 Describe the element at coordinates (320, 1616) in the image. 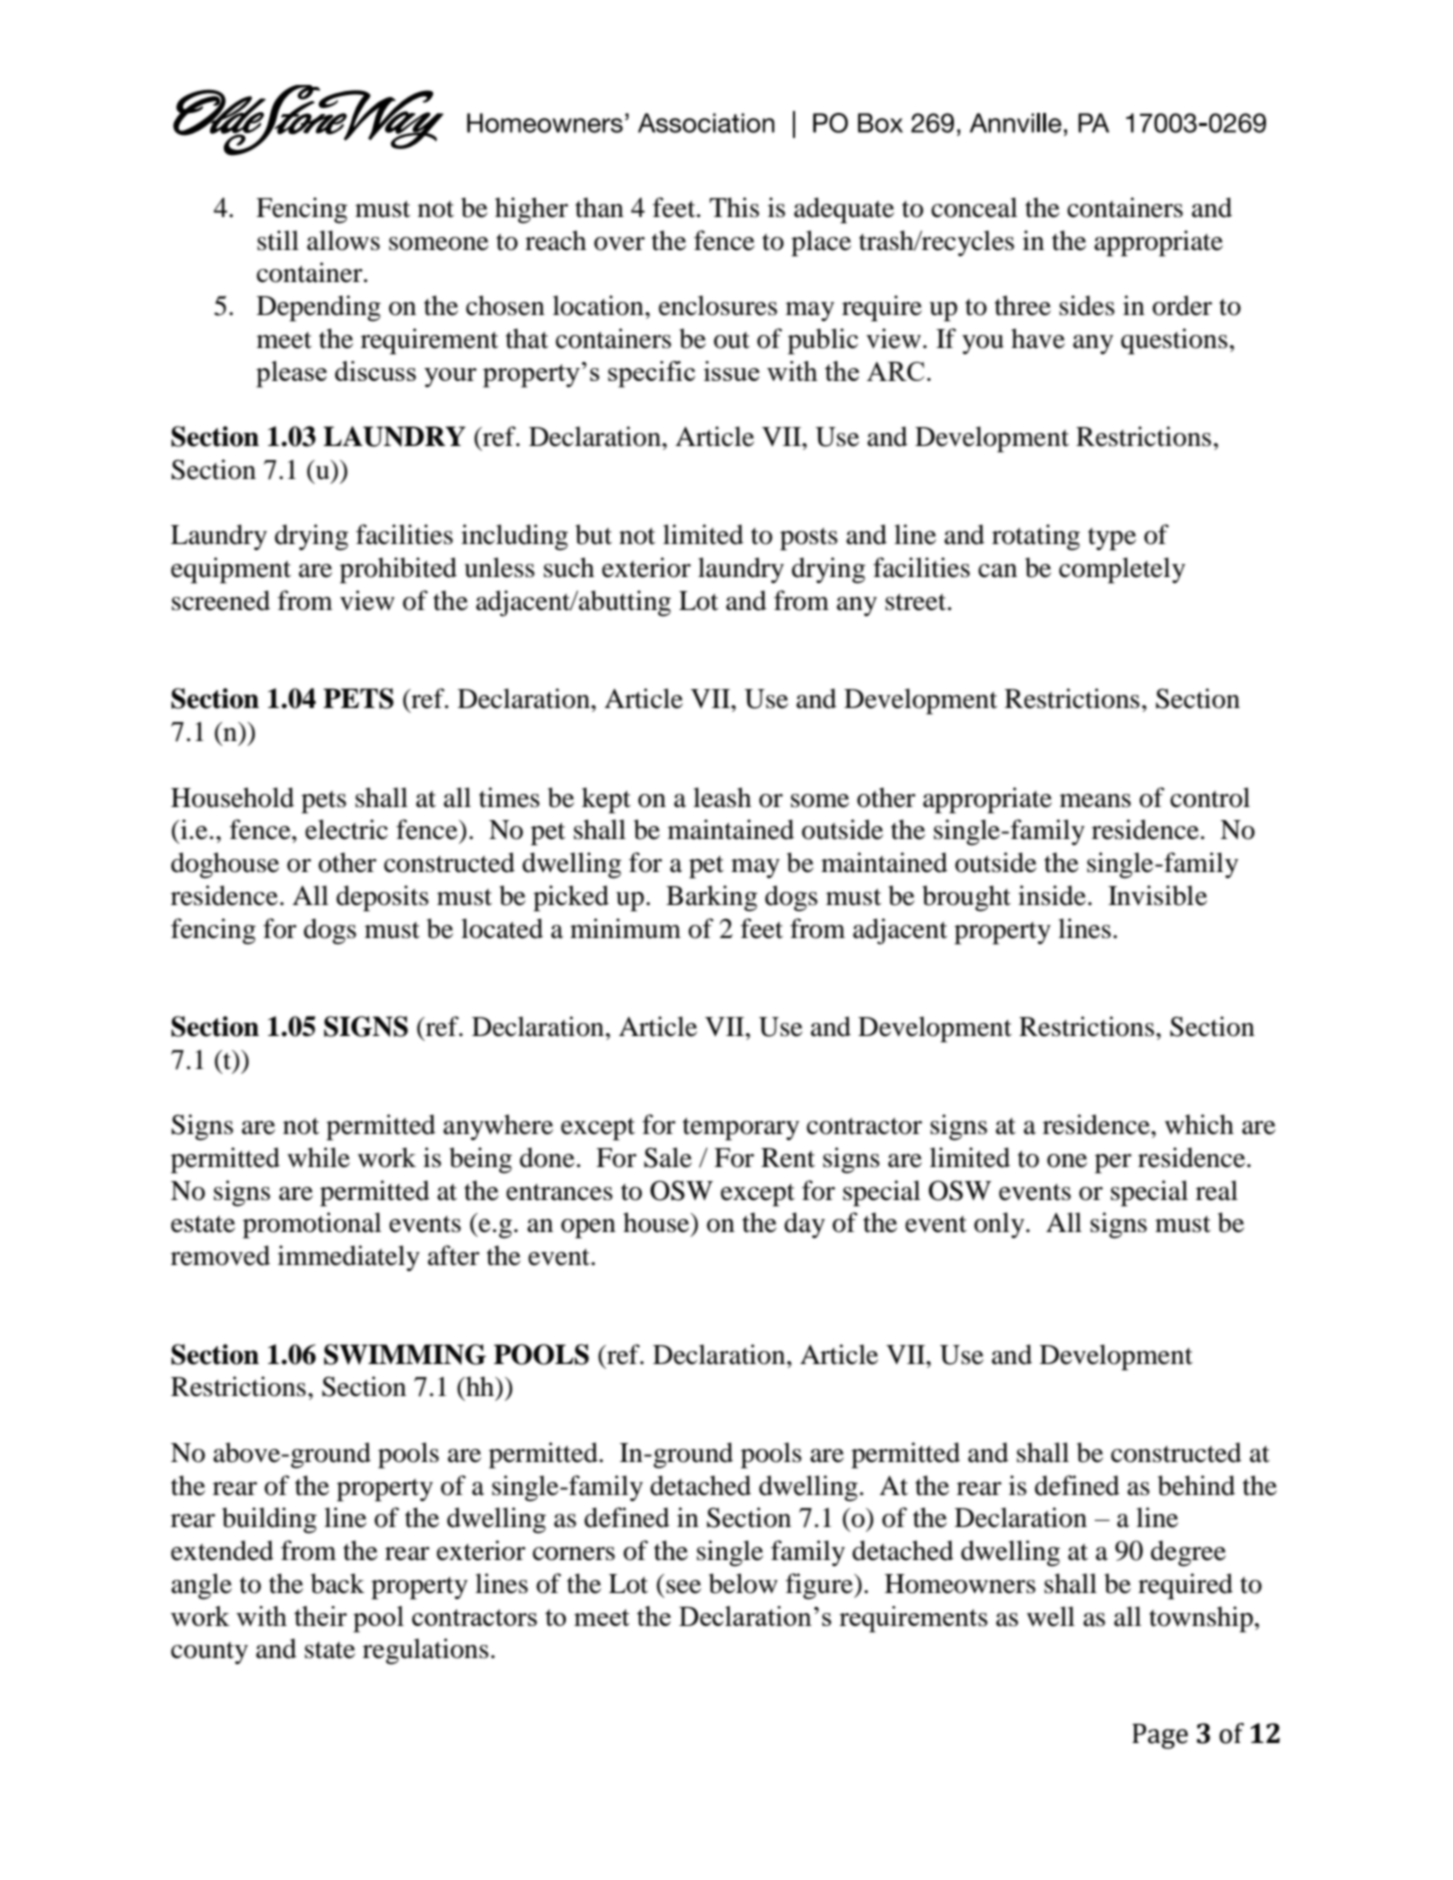

I see `their` at that location.
